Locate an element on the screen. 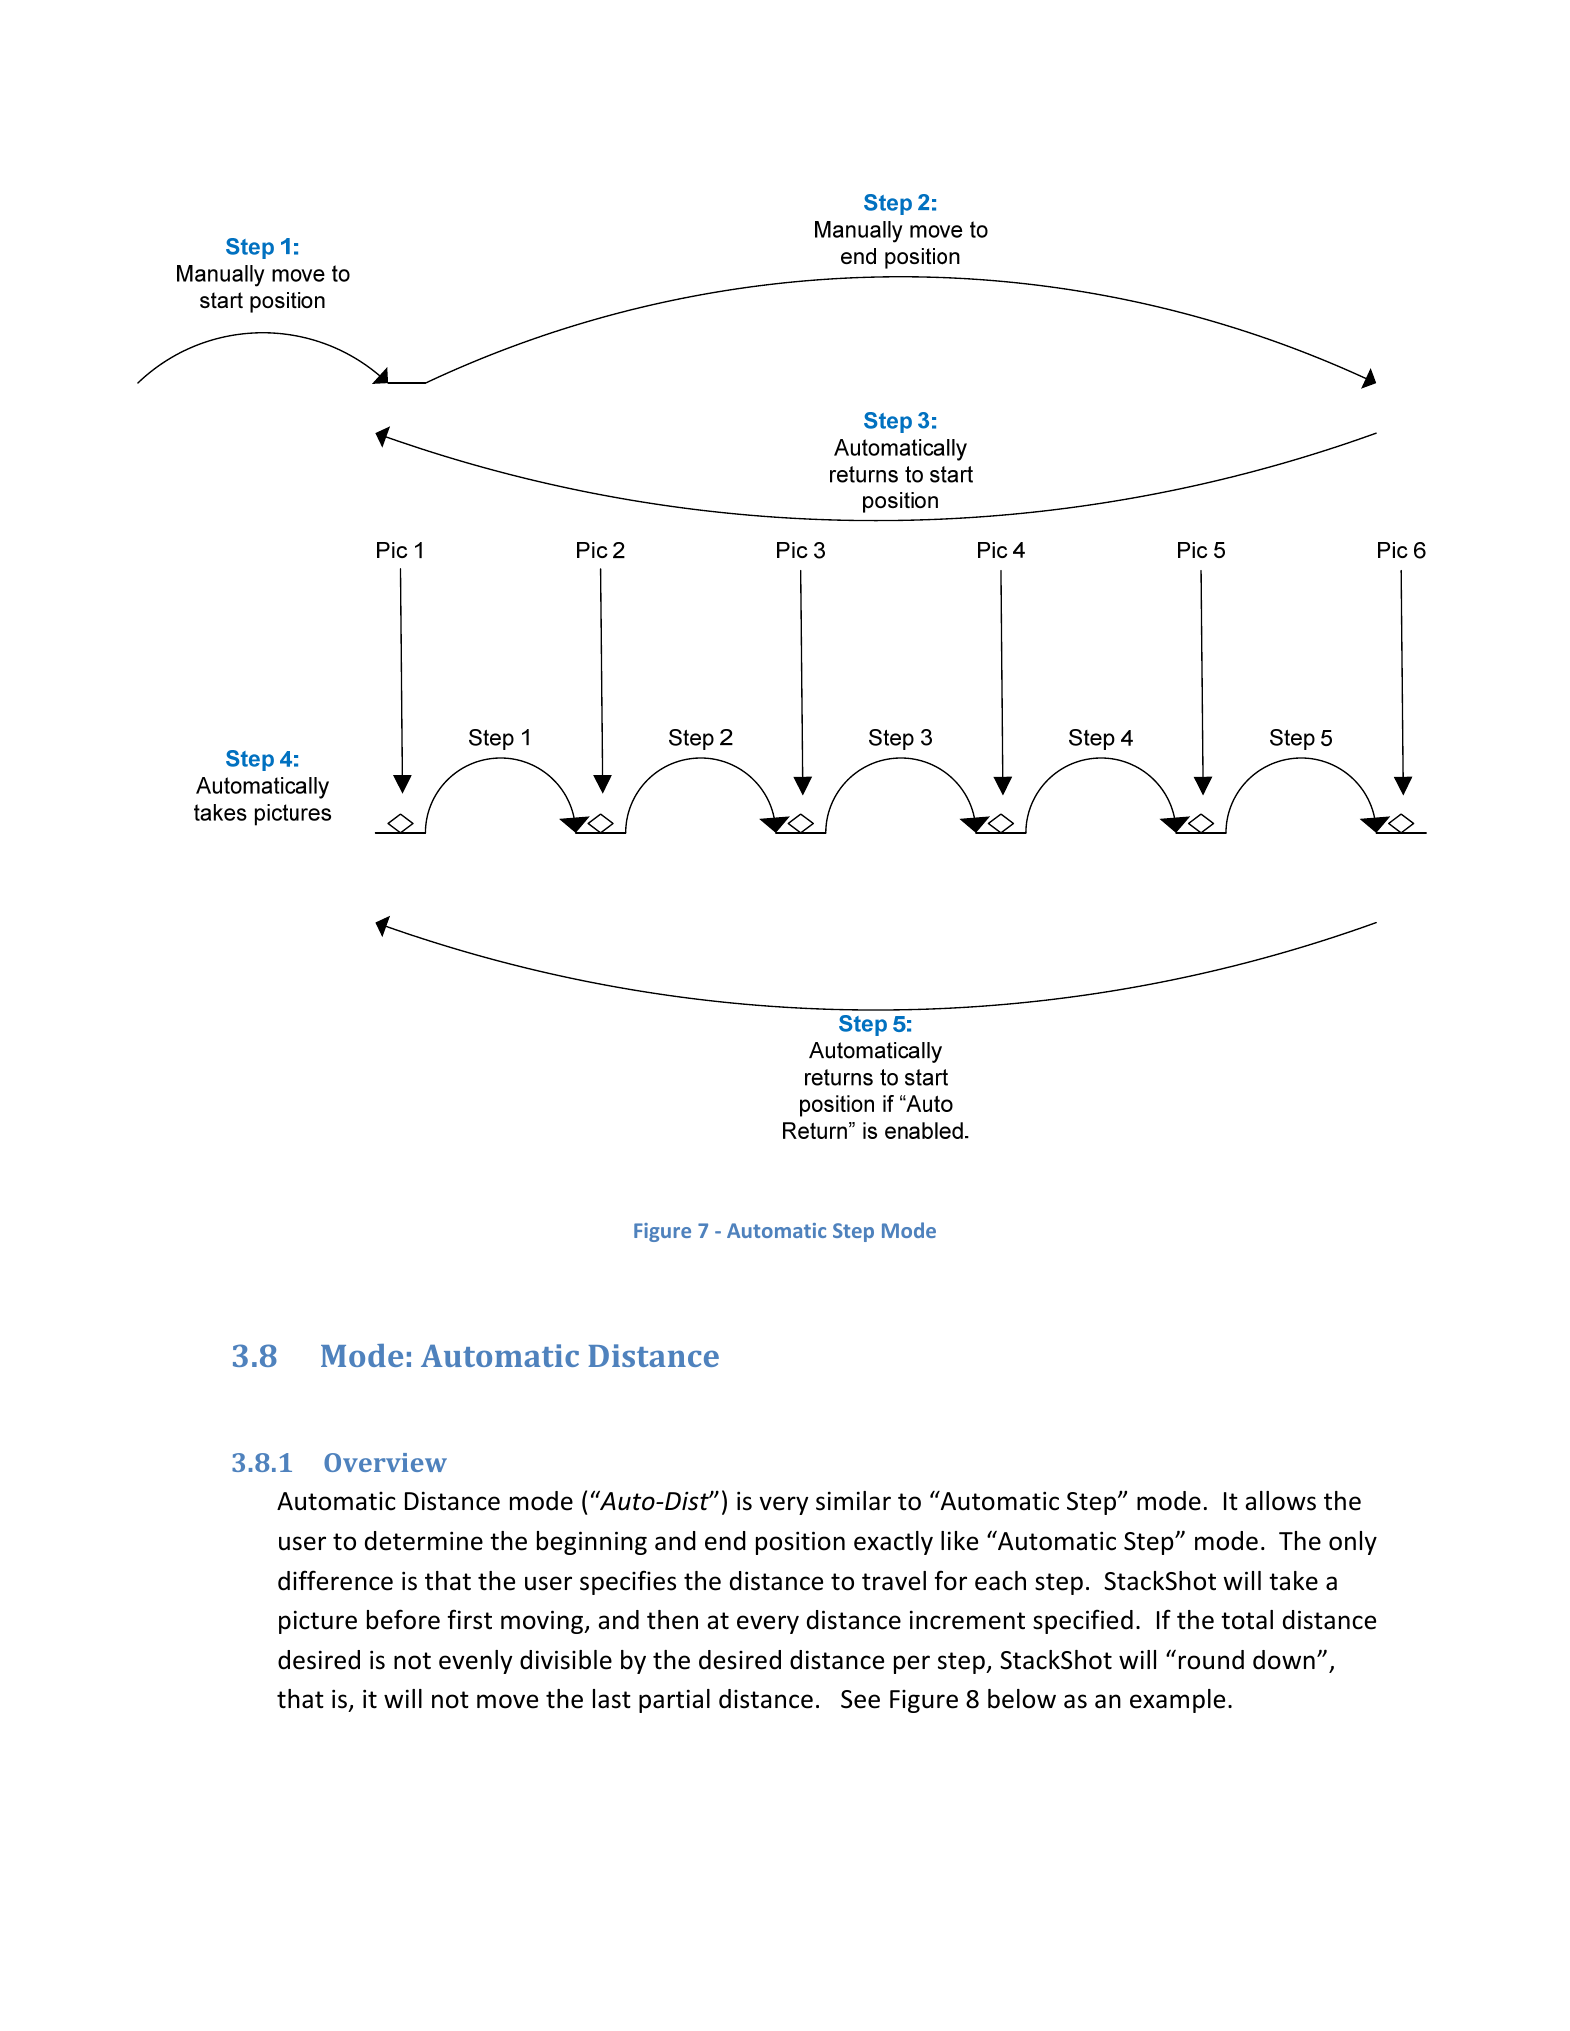 Image resolution: width=1570 pixels, height=2031 pixels. example is located at coordinates (1177, 1701).
